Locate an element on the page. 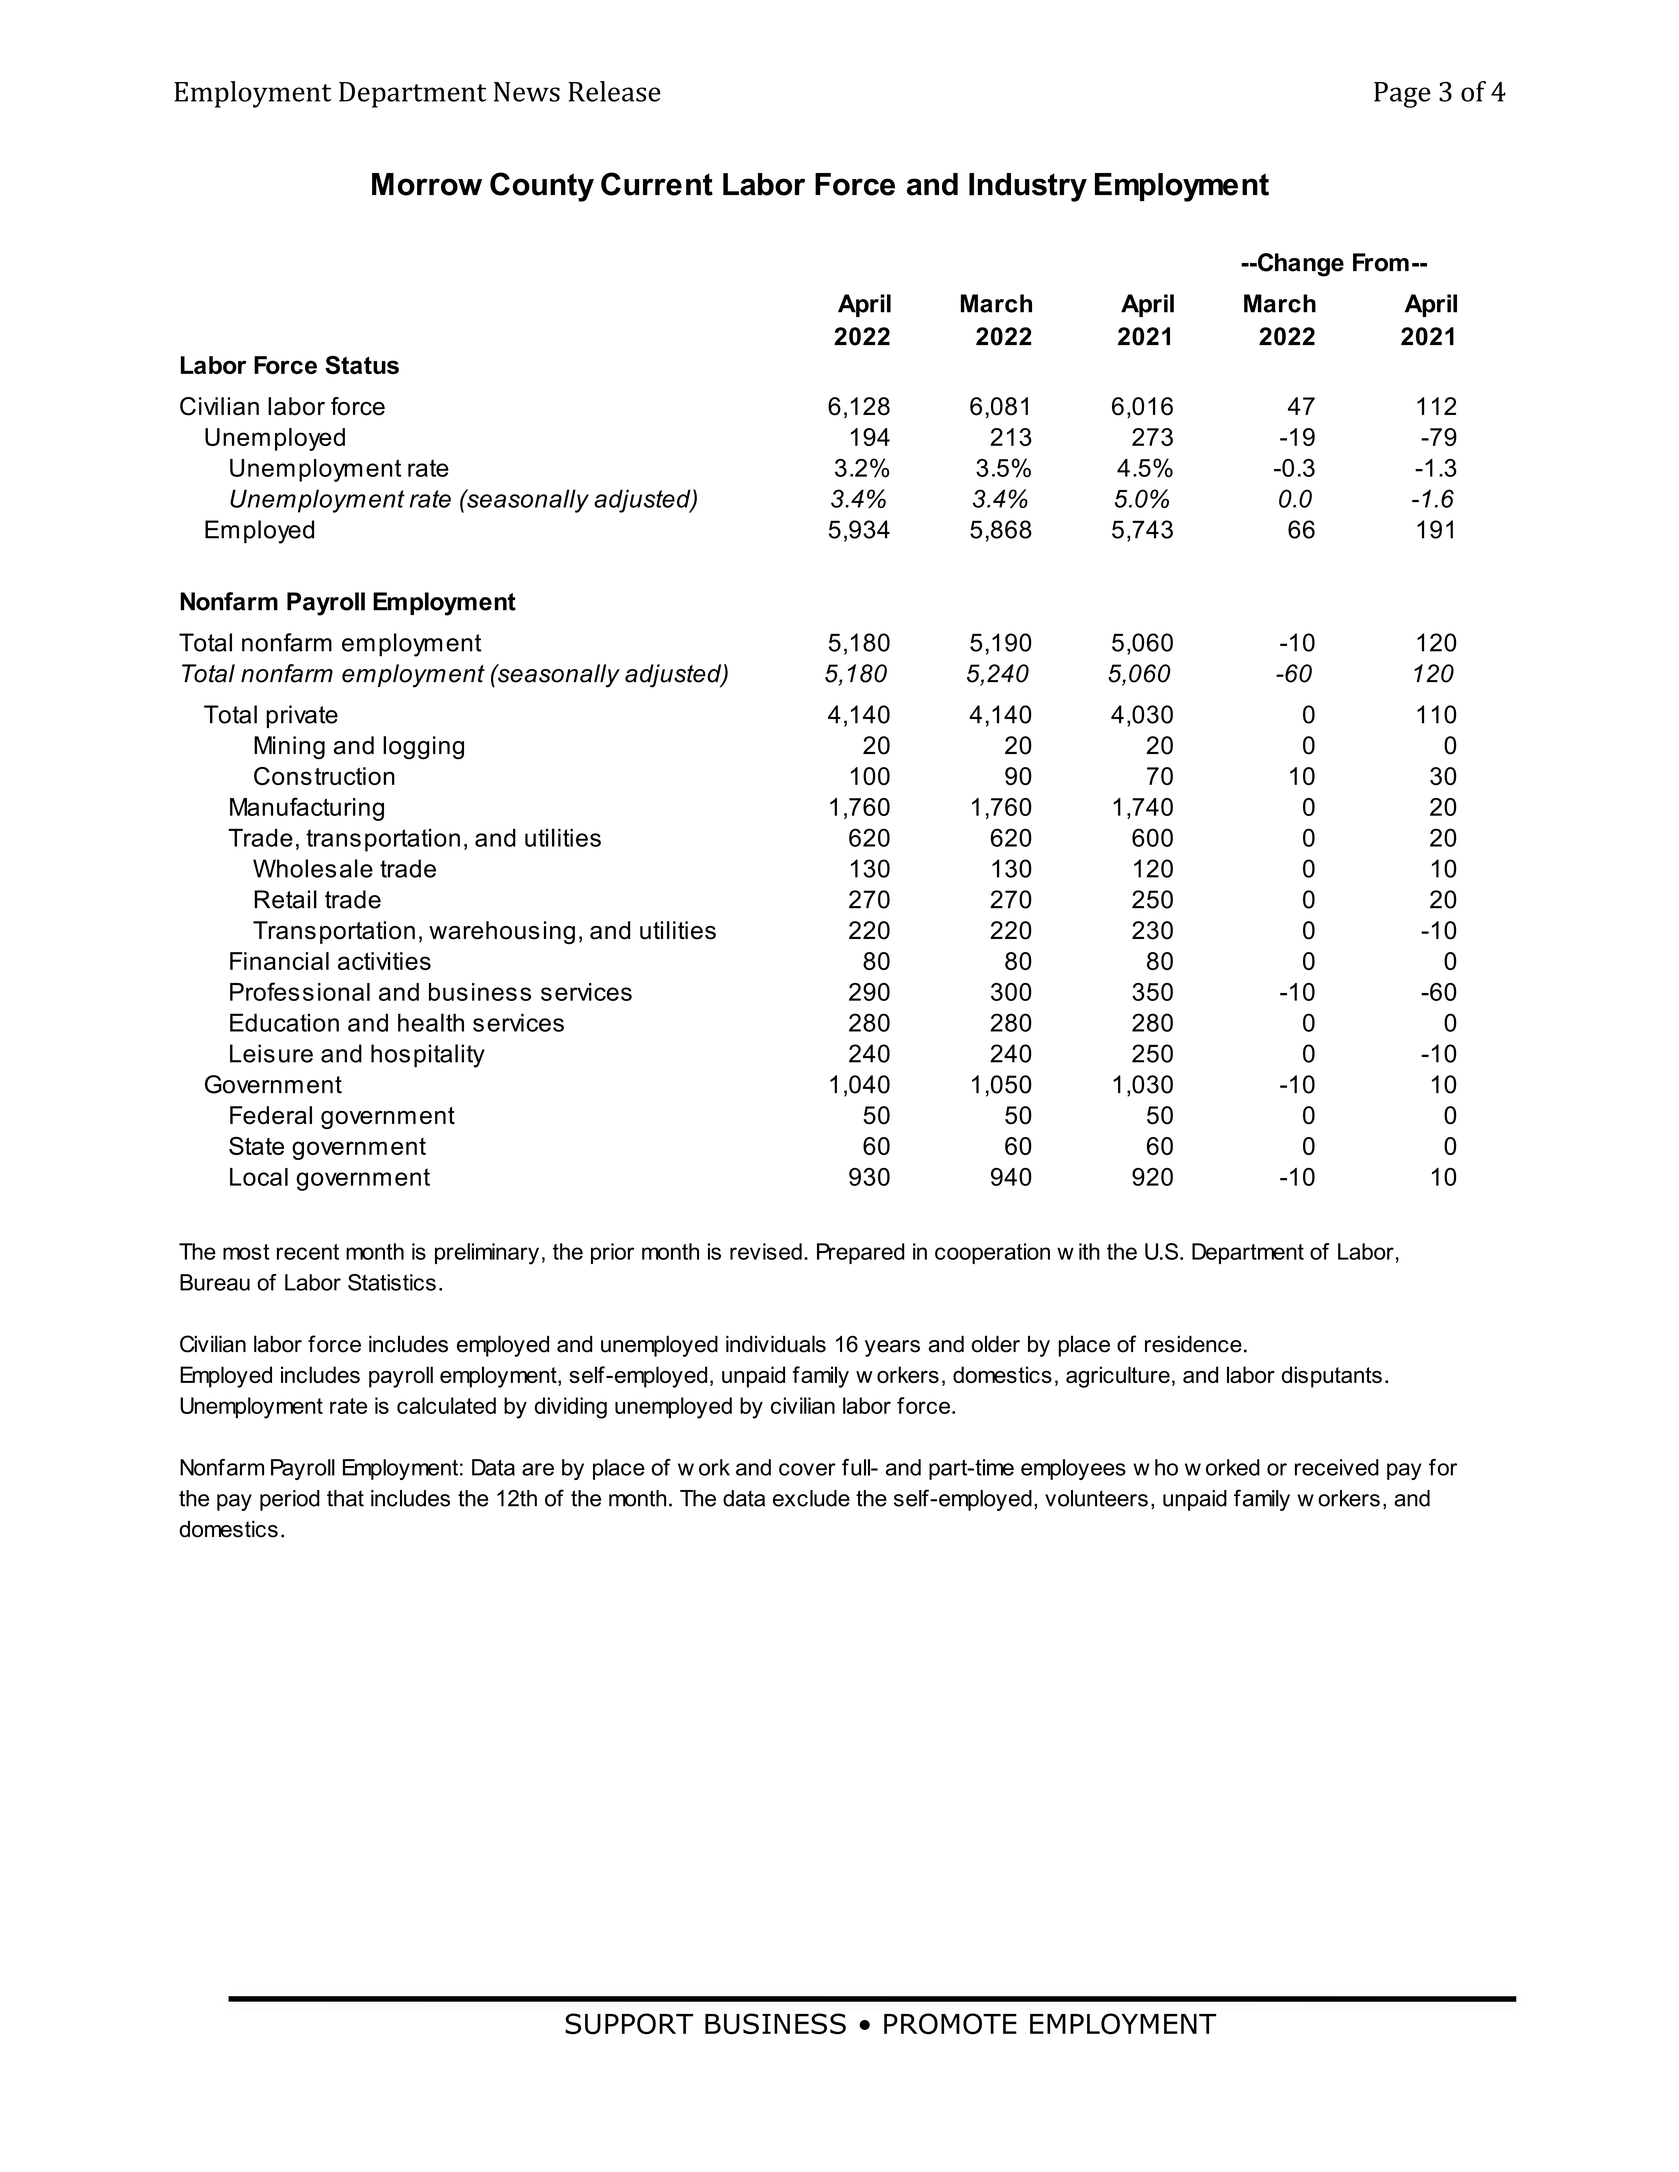 This page has width=1679, height=2172. exclude is located at coordinates (811, 1498).
